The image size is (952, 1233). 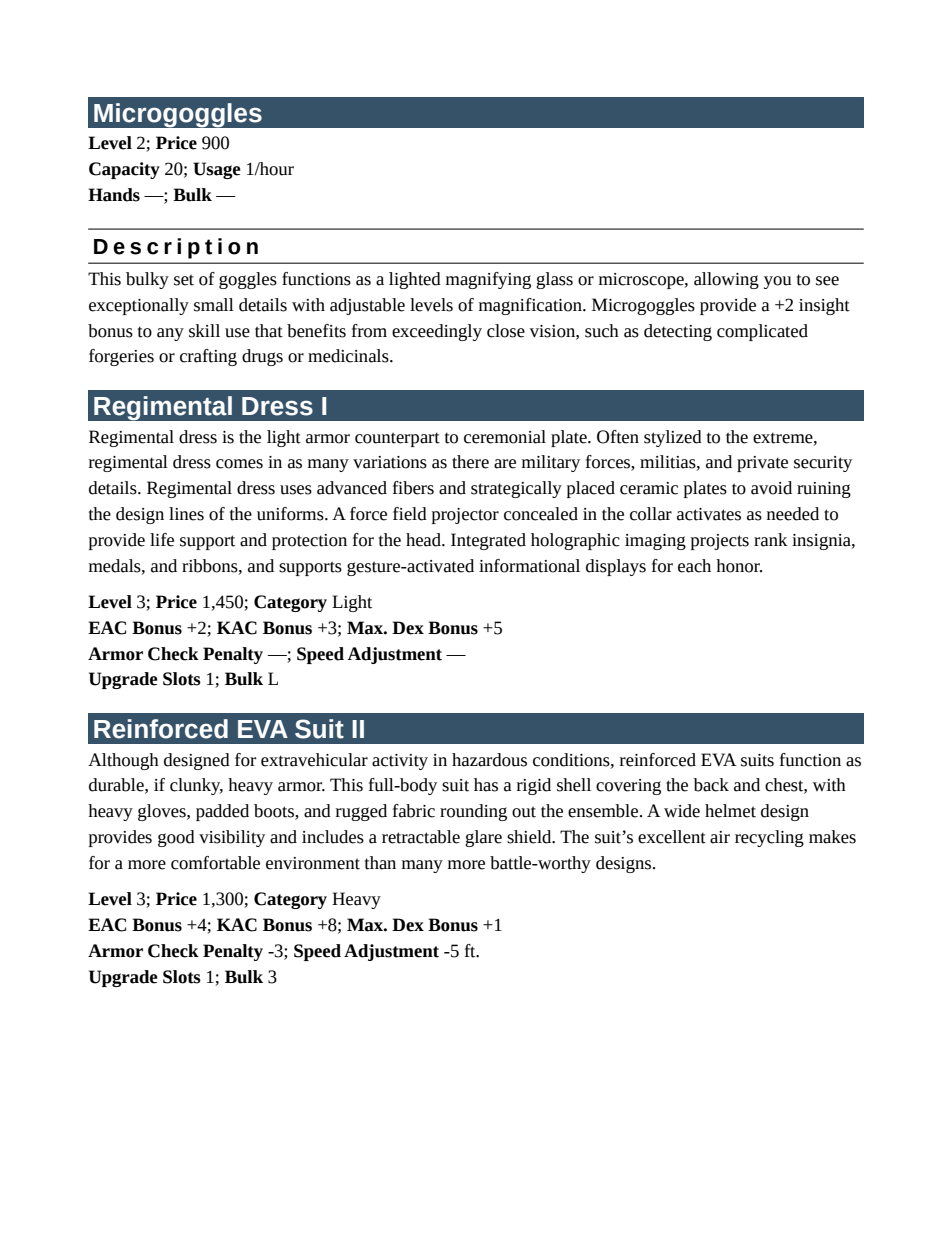 What do you see at coordinates (488, 280) in the screenshot?
I see `magnifying` at bounding box center [488, 280].
